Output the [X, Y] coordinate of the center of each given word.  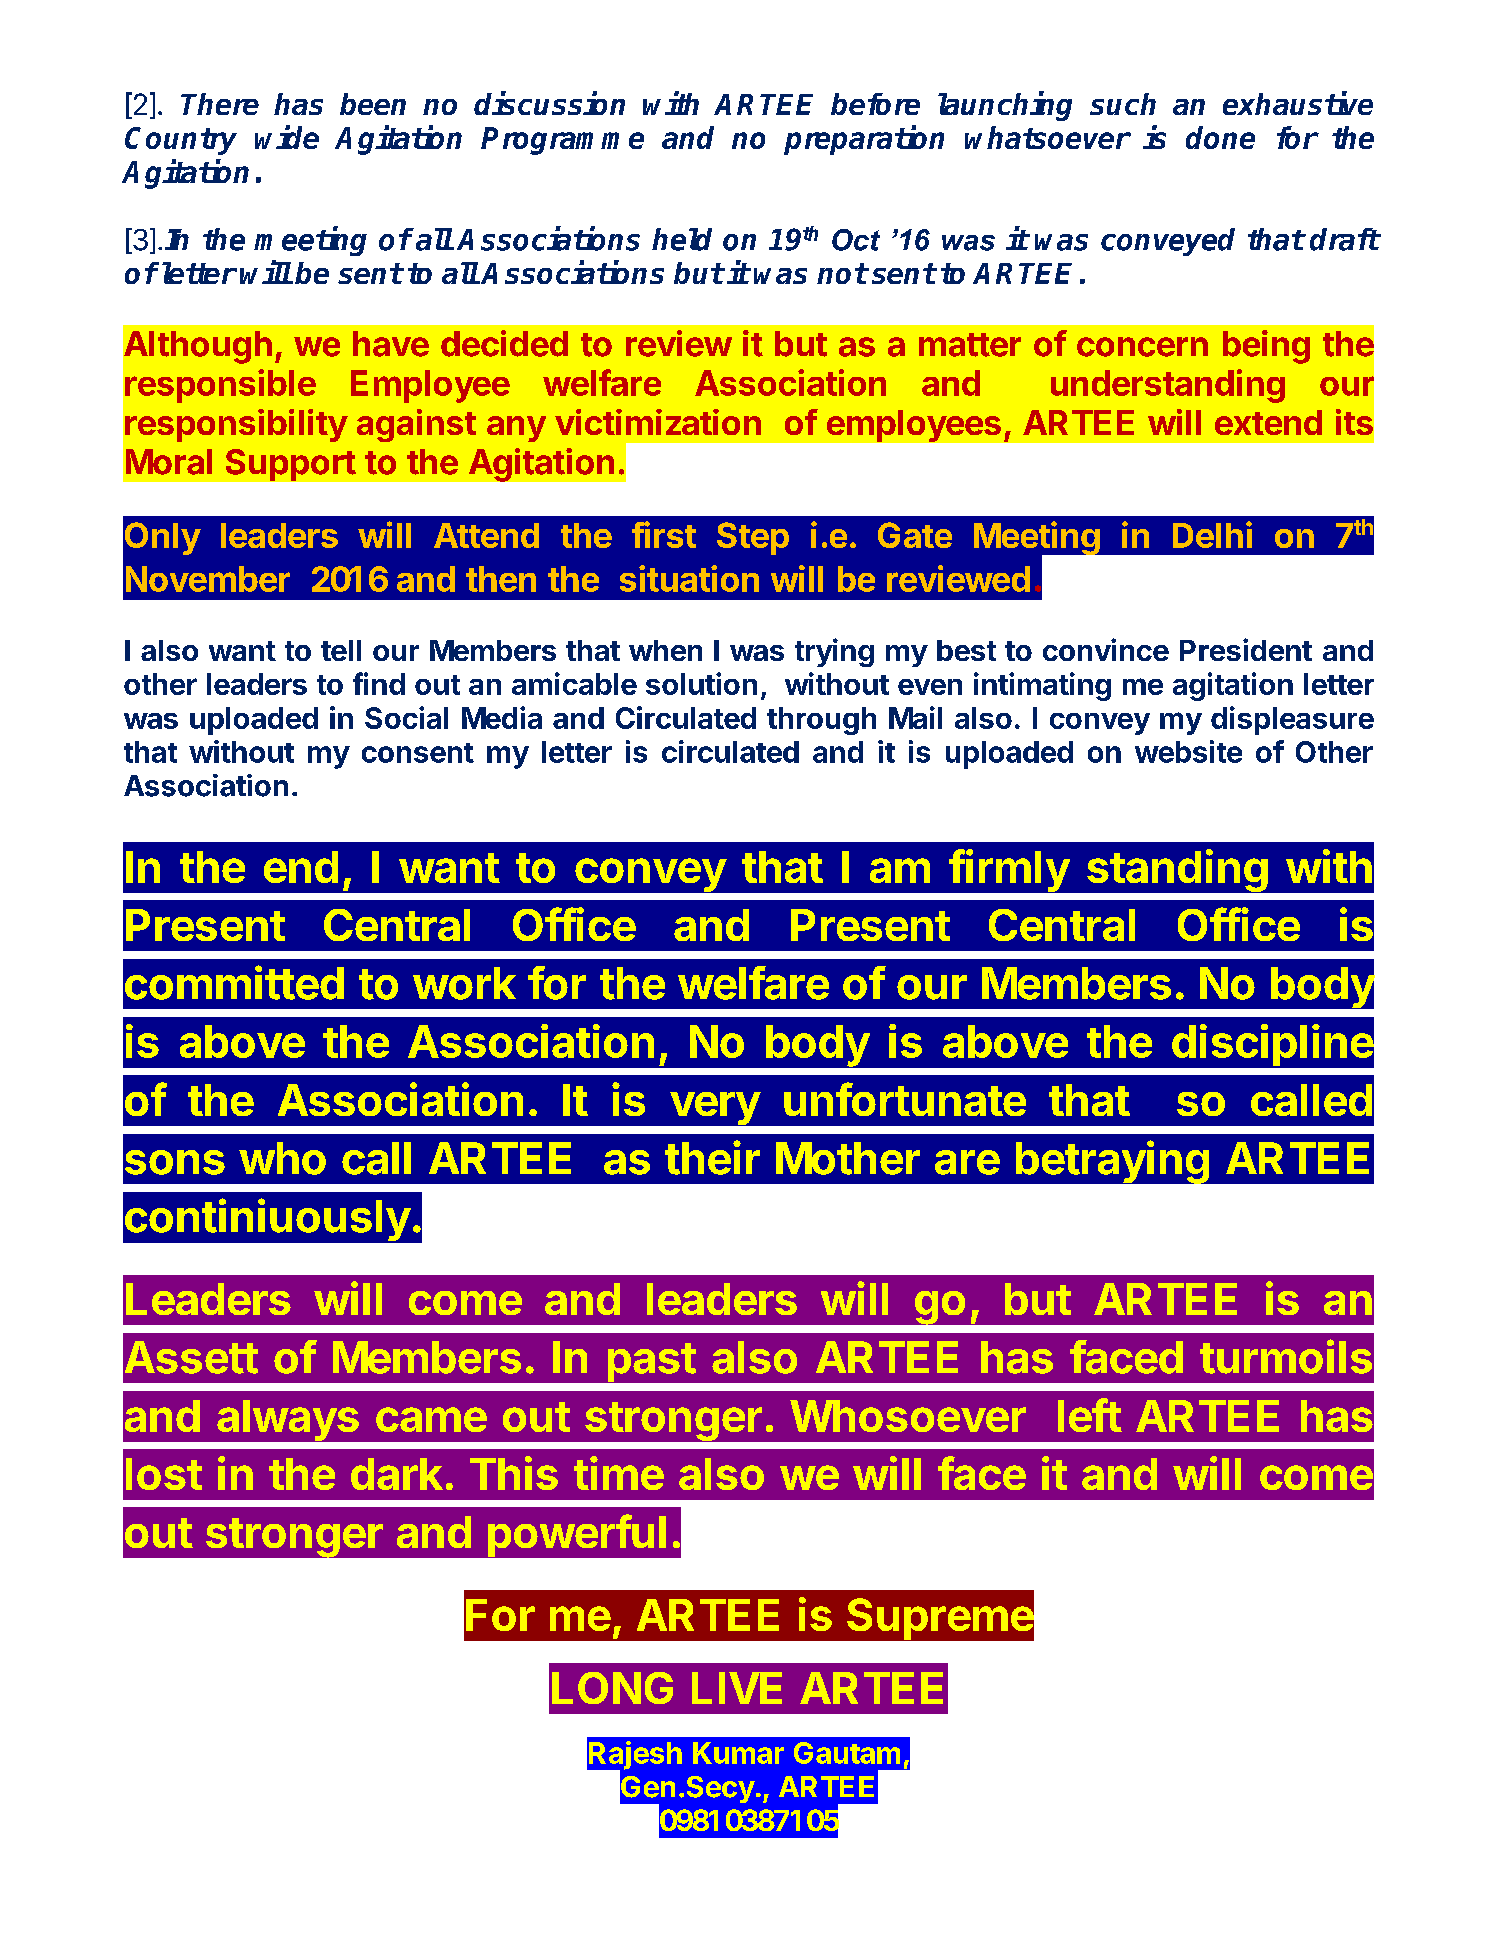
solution [701, 683]
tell [341, 650]
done [1220, 137]
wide [287, 137]
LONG [612, 1688]
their [712, 1157]
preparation [864, 140]
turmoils [1286, 1356]
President [1246, 649]
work [464, 983]
